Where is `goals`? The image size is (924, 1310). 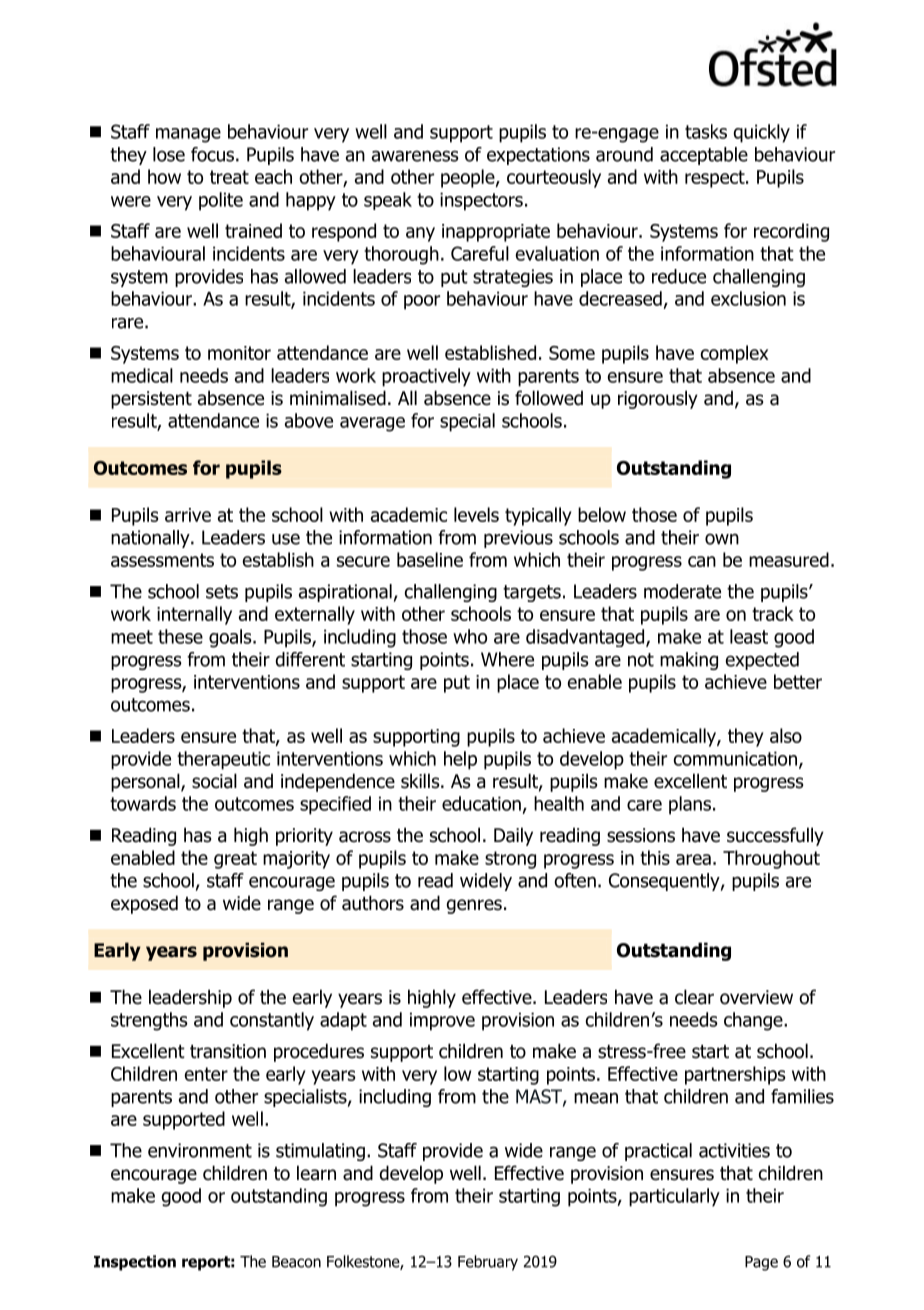 goals is located at coordinates (231, 638).
